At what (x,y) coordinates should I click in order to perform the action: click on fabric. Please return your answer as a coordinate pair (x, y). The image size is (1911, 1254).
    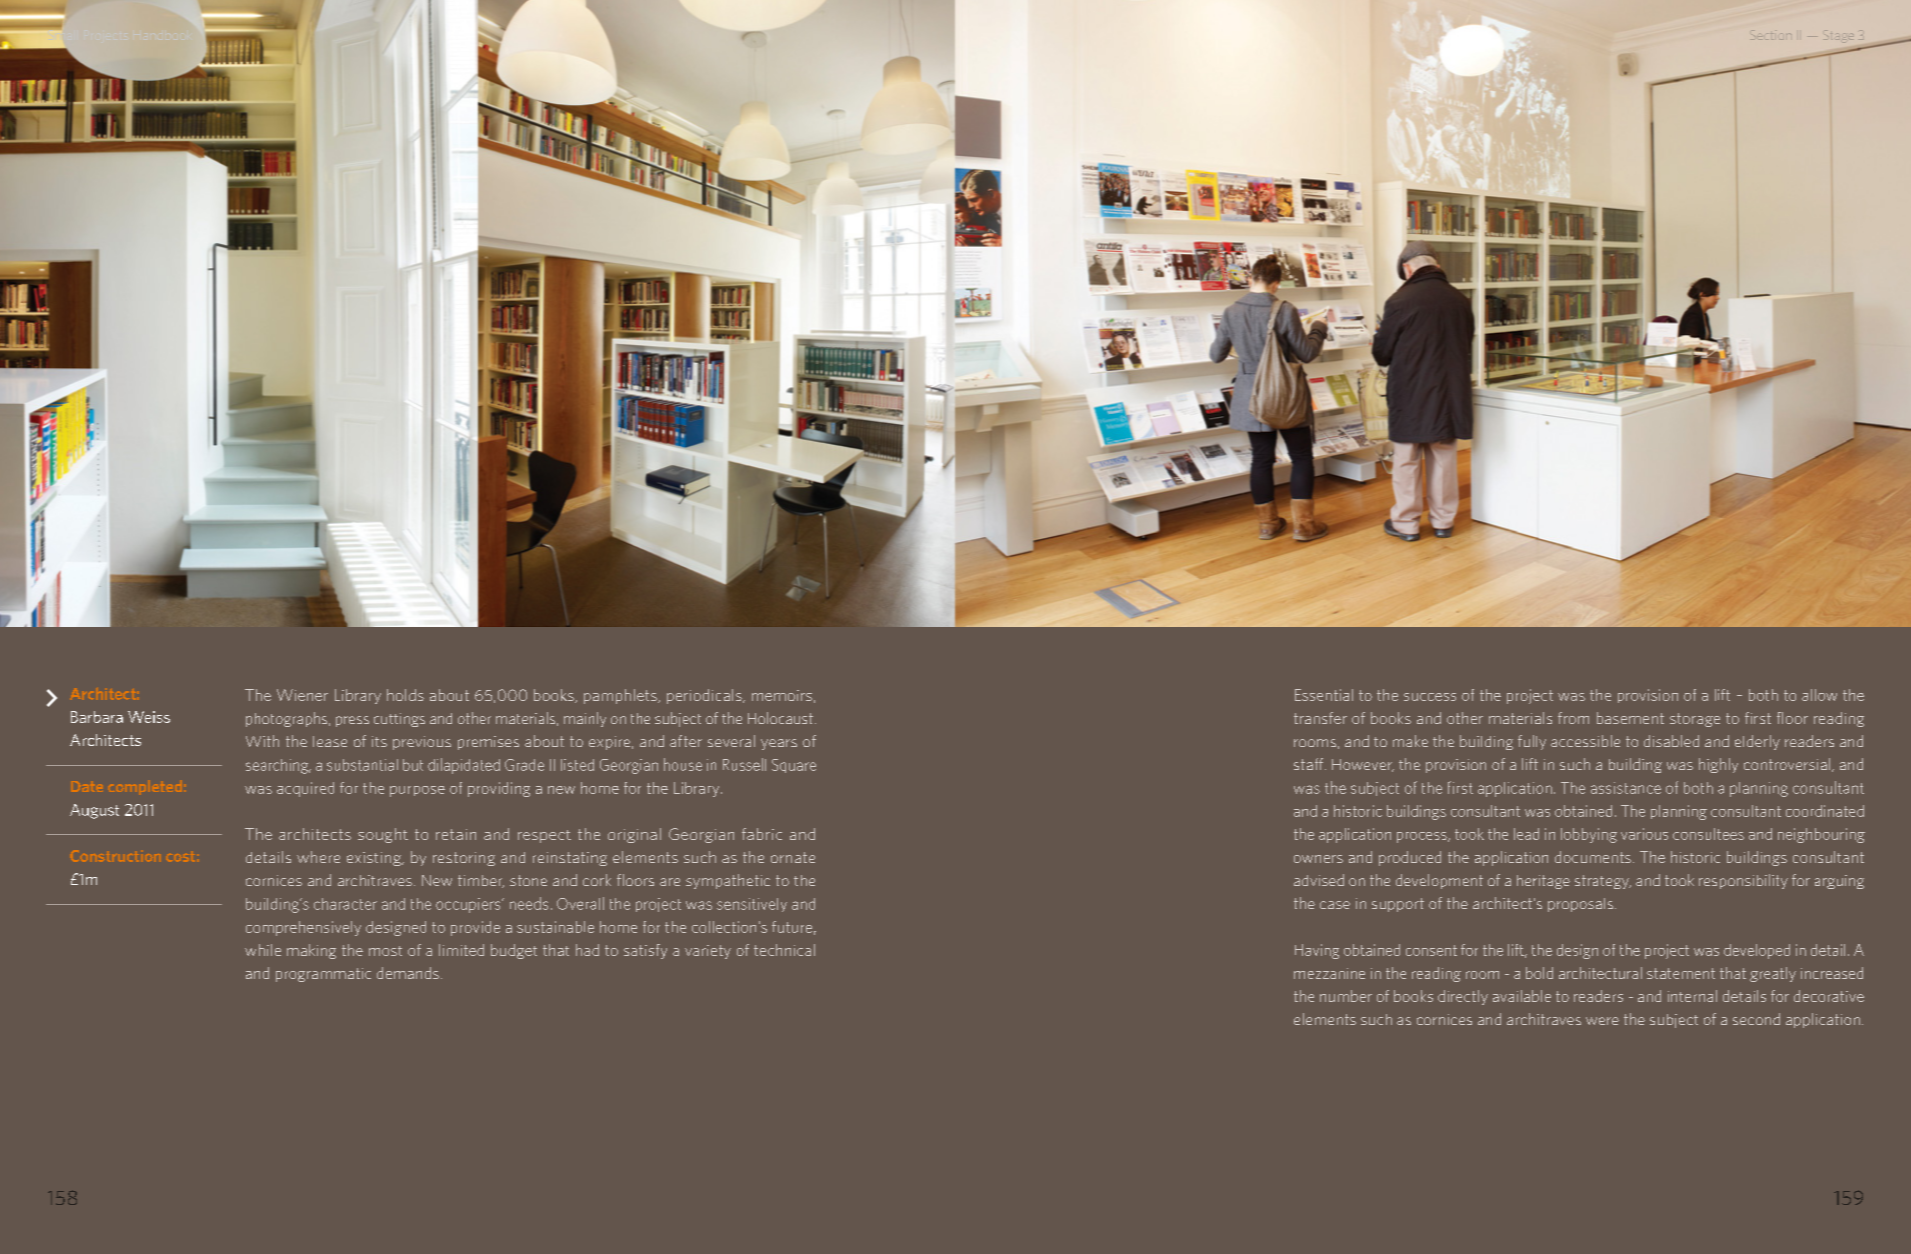
    Looking at the image, I should click on (762, 834).
